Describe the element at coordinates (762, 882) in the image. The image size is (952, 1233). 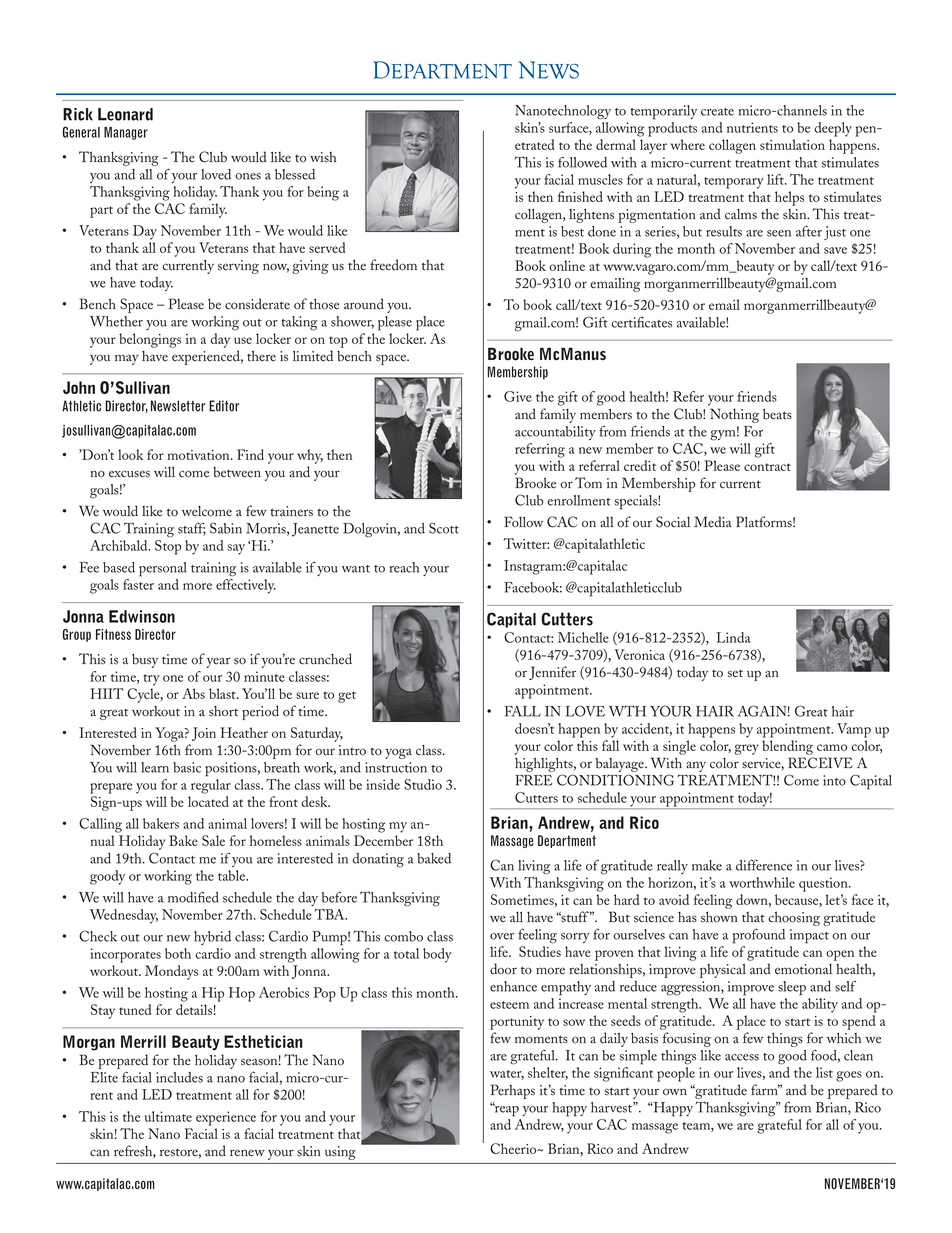
I see `worthwhile` at that location.
